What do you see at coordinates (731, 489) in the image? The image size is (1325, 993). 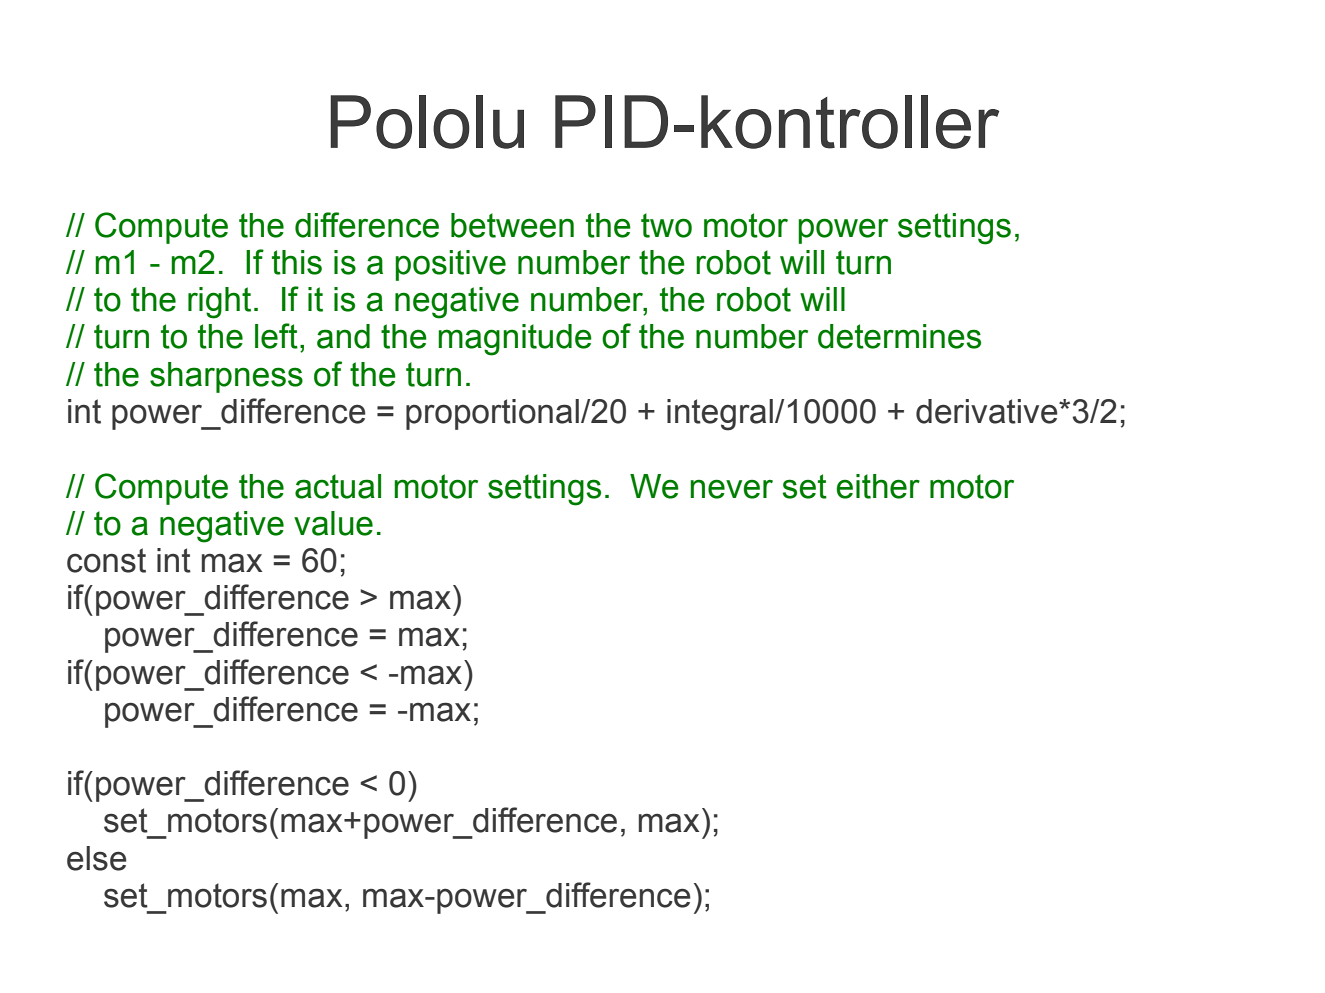 I see `never` at bounding box center [731, 489].
